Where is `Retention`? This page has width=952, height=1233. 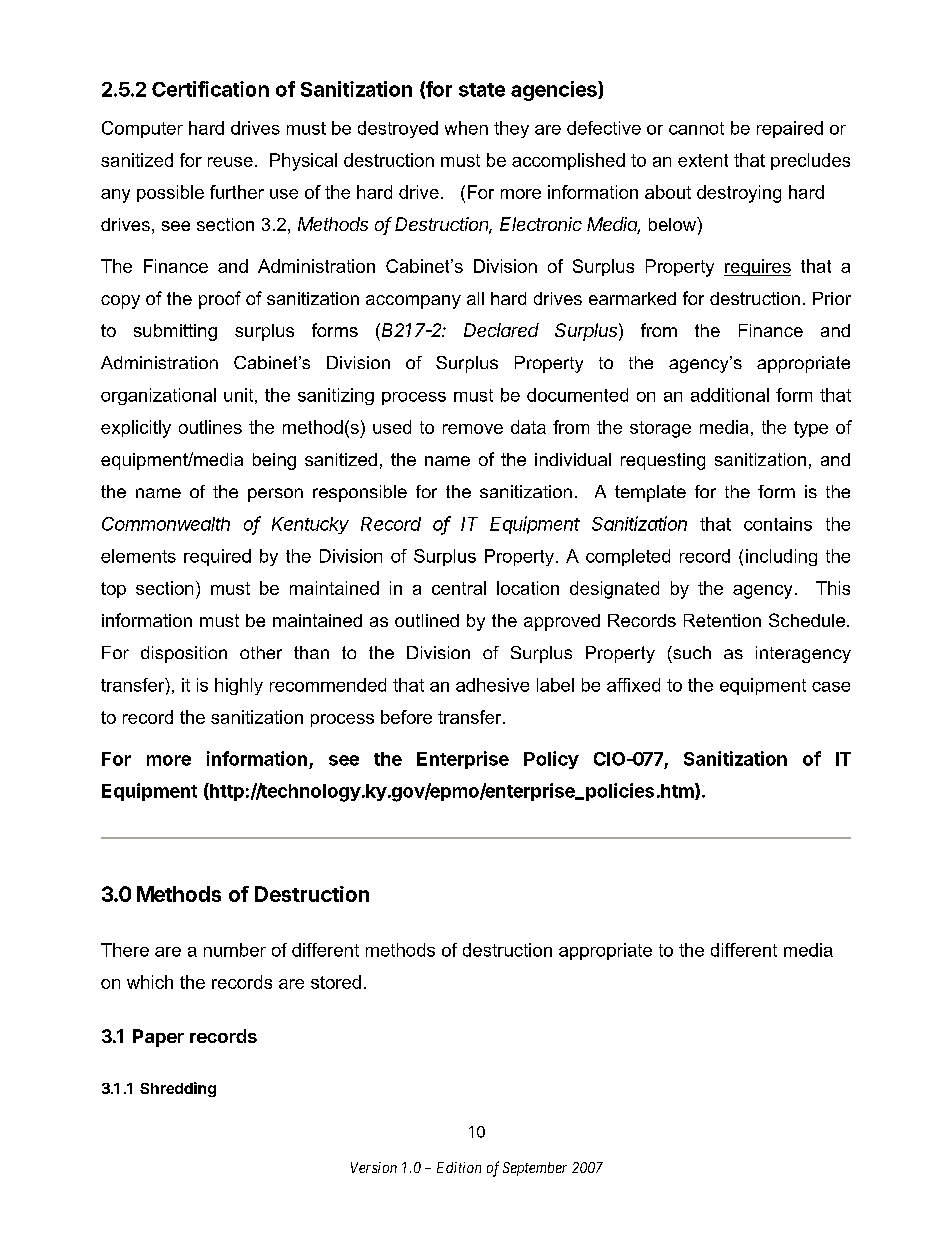 Retention is located at coordinates (722, 620).
